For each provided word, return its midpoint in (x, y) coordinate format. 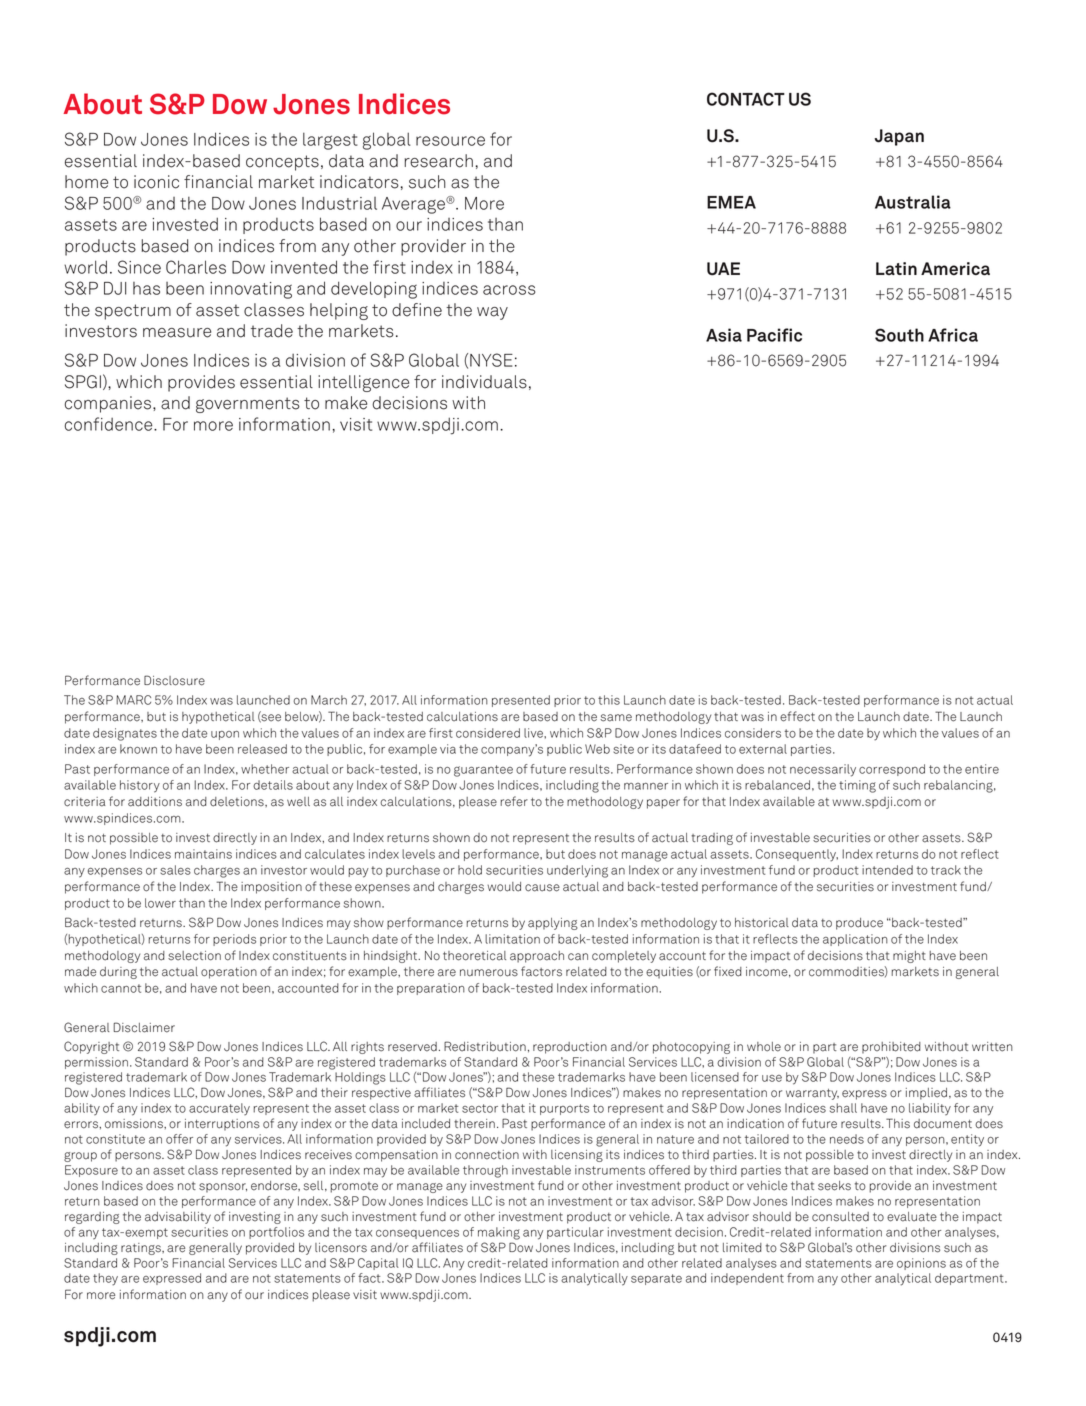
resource (450, 141)
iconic (156, 182)
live (534, 733)
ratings (142, 1249)
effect (797, 716)
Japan (899, 137)
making (499, 1233)
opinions (921, 1264)
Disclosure (174, 680)
